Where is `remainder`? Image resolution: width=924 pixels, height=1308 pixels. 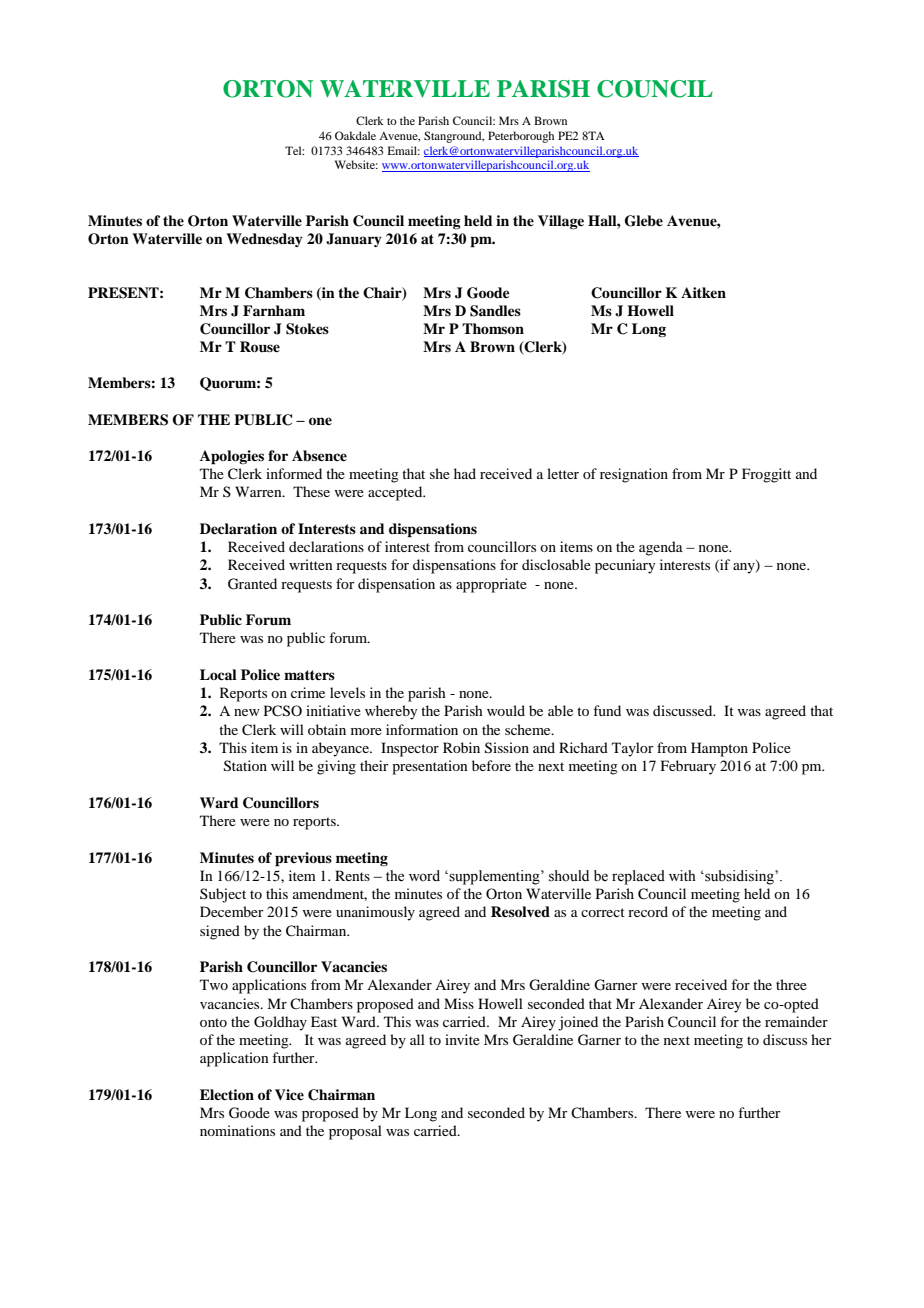
remainder is located at coordinates (796, 1021).
